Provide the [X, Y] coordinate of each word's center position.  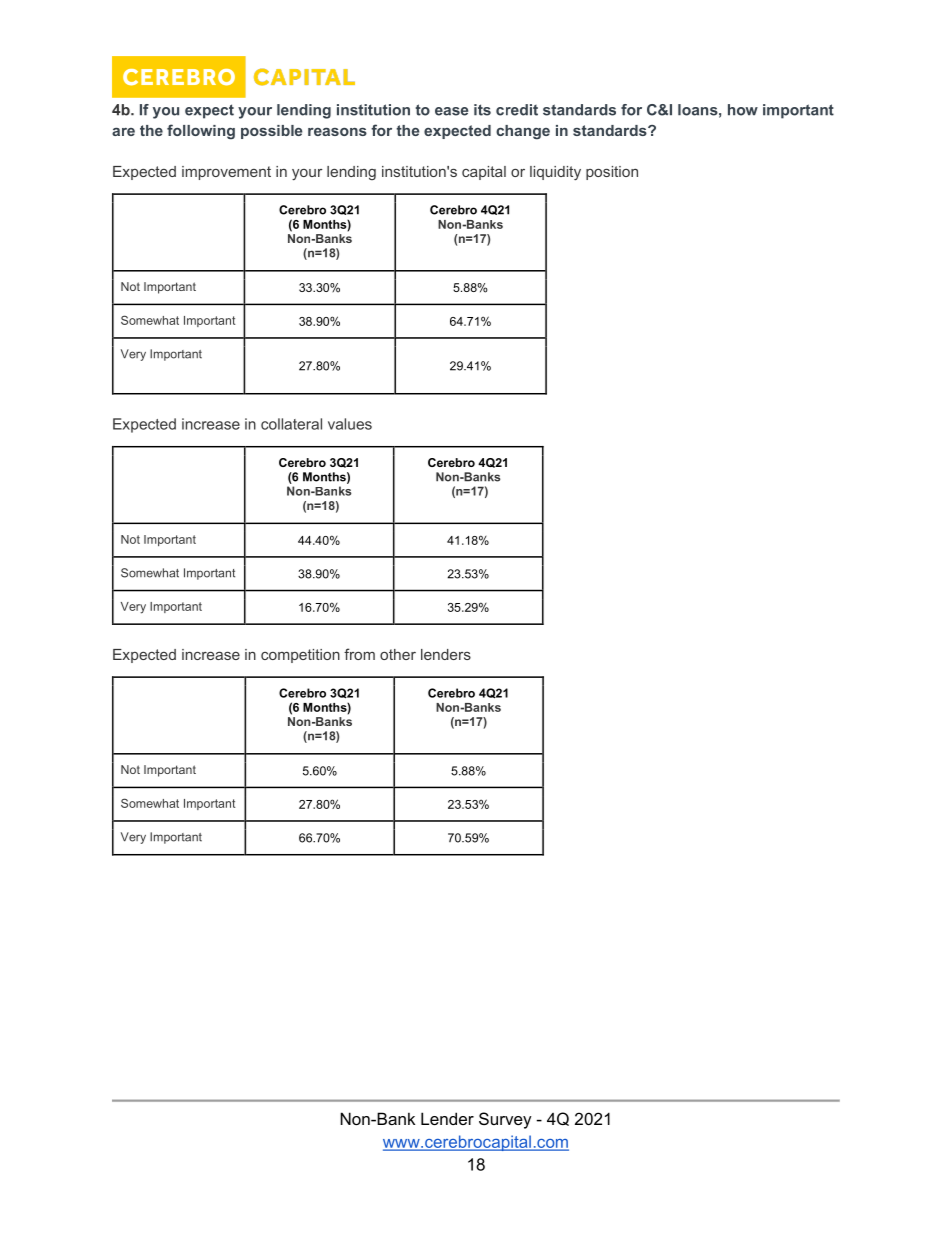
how [743, 110]
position [612, 173]
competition [300, 656]
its [482, 110]
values [350, 424]
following [201, 132]
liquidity [555, 173]
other [398, 654]
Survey [505, 1120]
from [359, 654]
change [523, 132]
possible [271, 132]
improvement [226, 173]
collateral [291, 424]
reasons [337, 132]
